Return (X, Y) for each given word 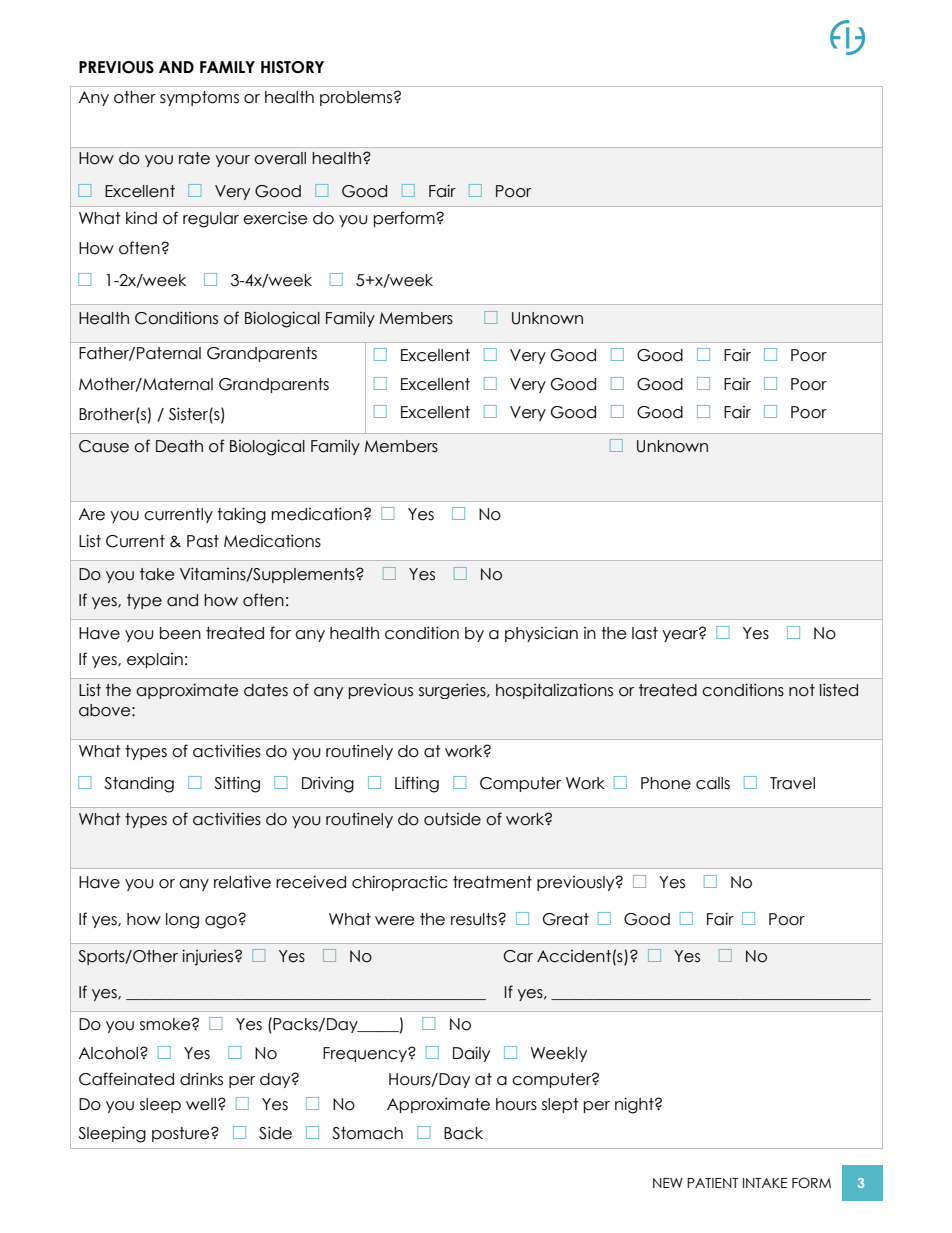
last (645, 633)
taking (241, 515)
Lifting (417, 784)
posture (182, 1134)
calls (713, 783)
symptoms (199, 98)
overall (280, 158)
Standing (139, 785)
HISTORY (292, 67)
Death (179, 446)
